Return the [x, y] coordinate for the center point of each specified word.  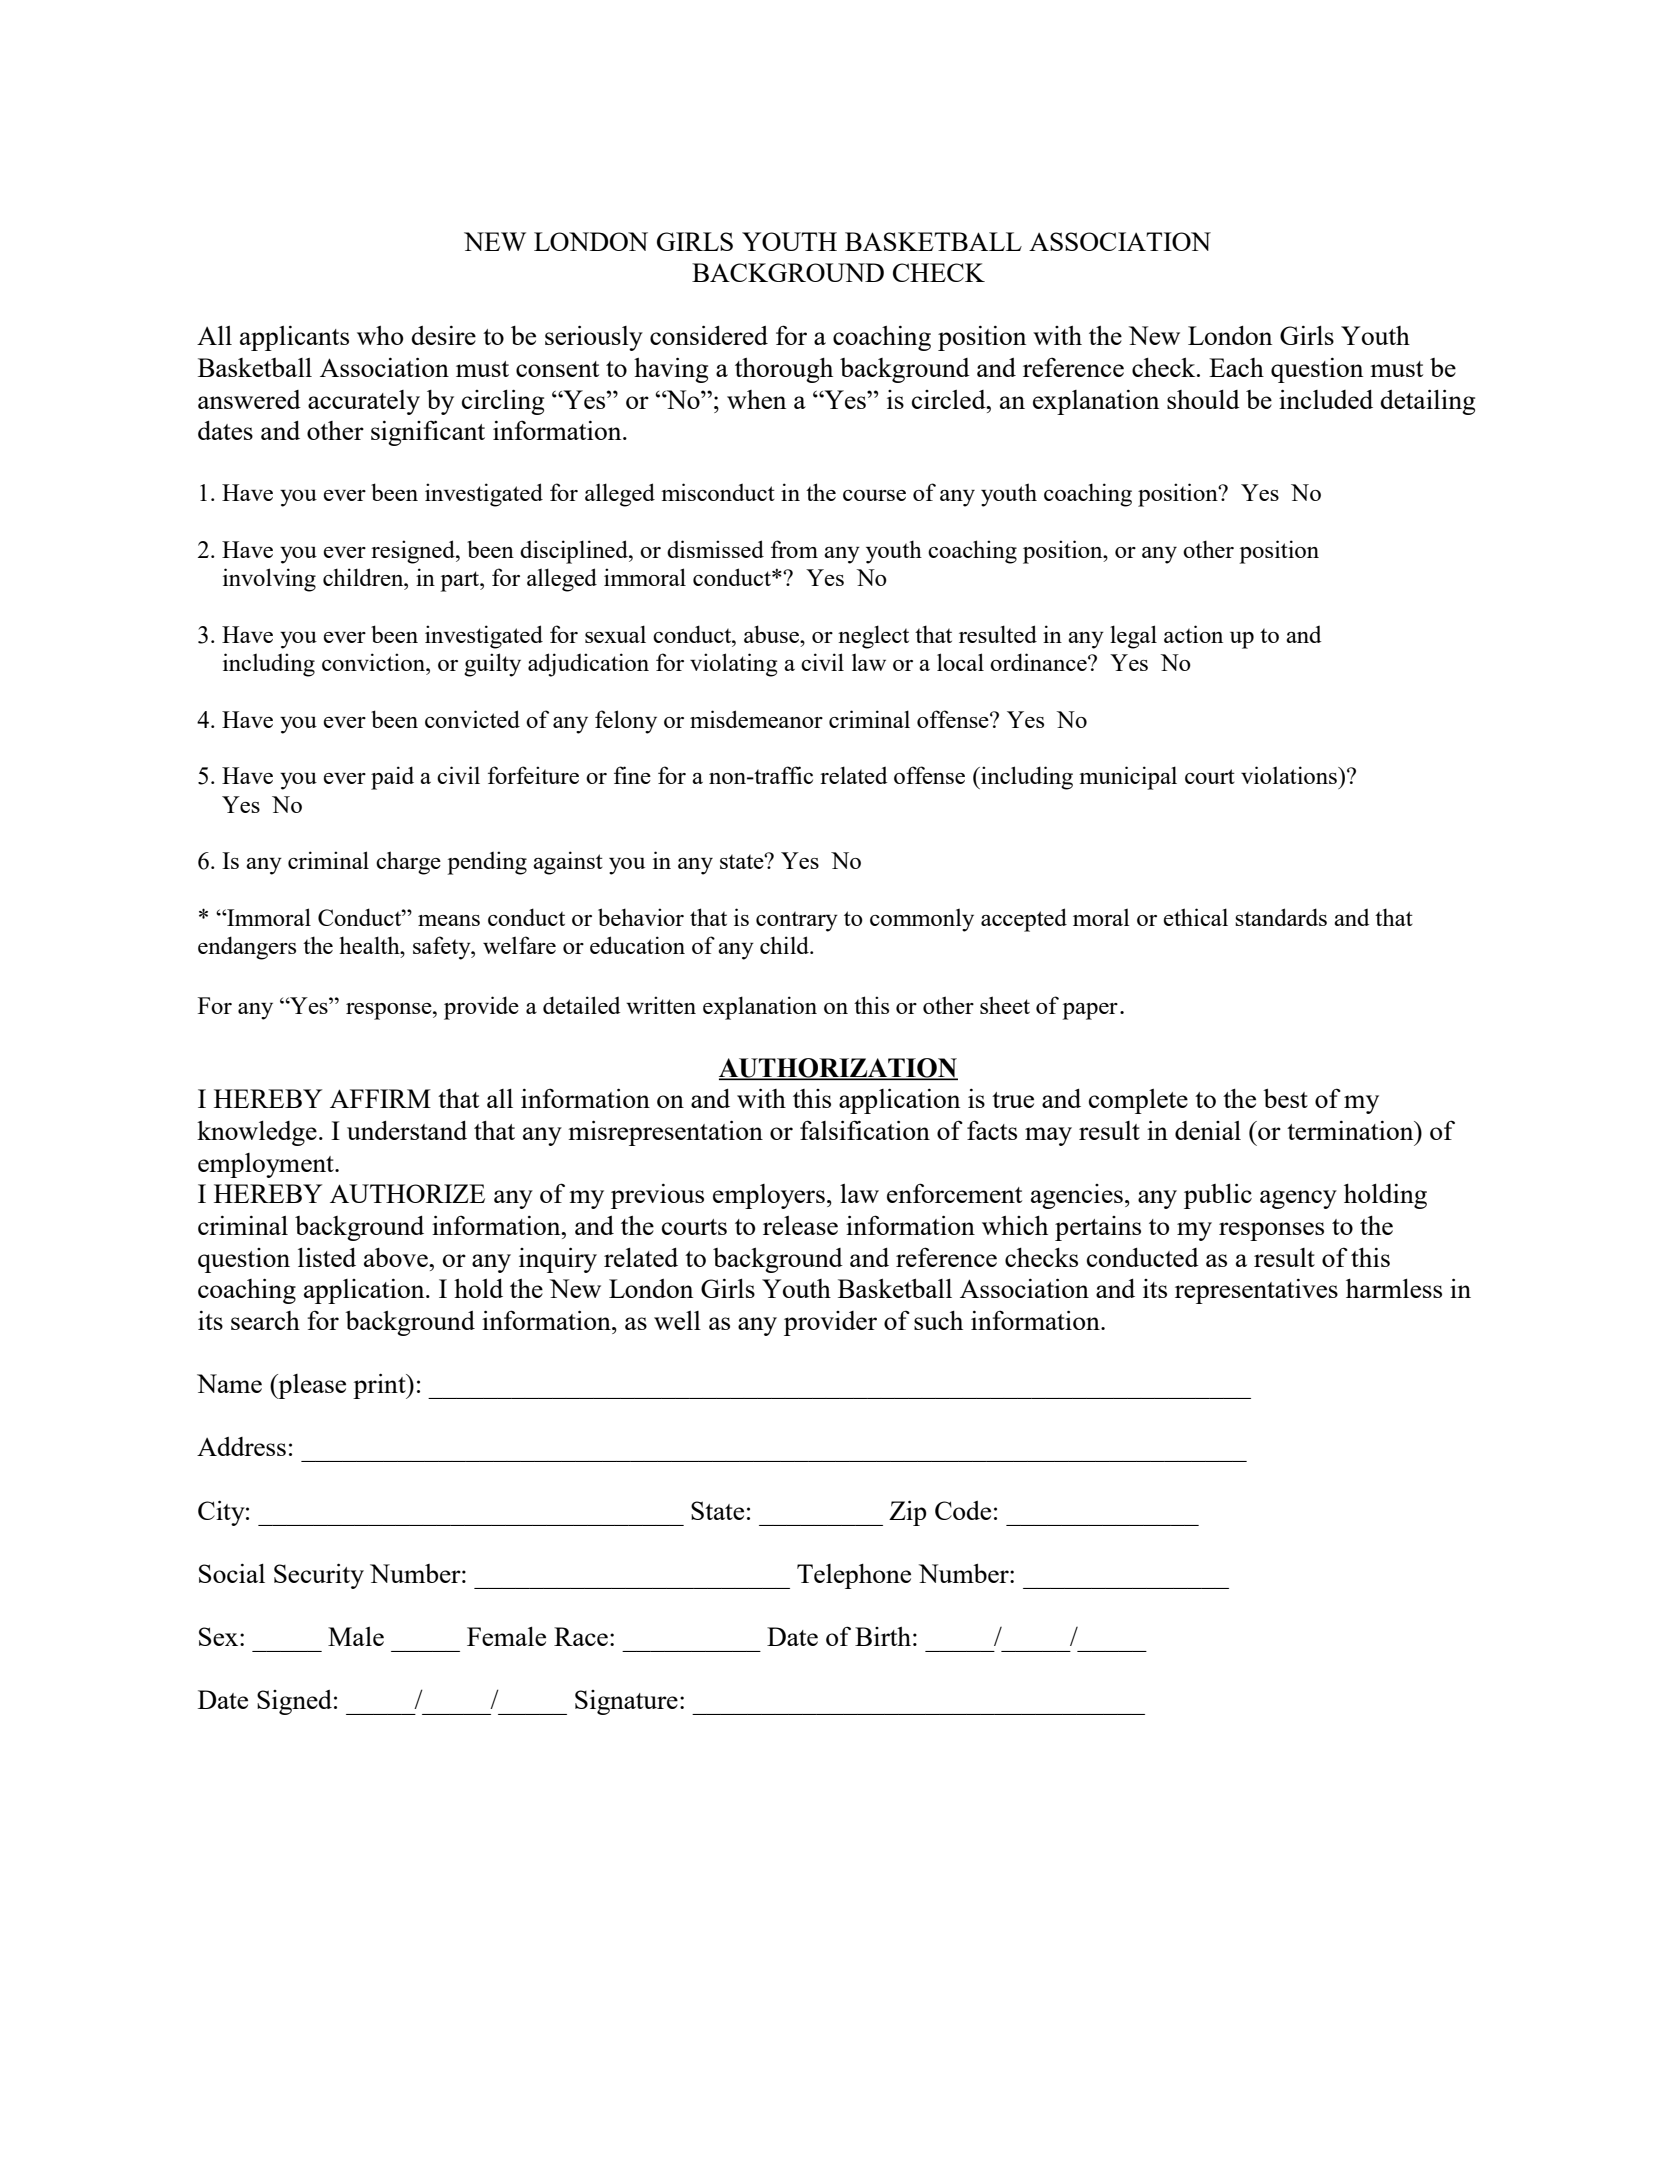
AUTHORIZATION [838, 1069]
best [1285, 1098]
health [370, 945]
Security [319, 1576]
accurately [364, 402]
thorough [784, 370]
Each [1236, 367]
